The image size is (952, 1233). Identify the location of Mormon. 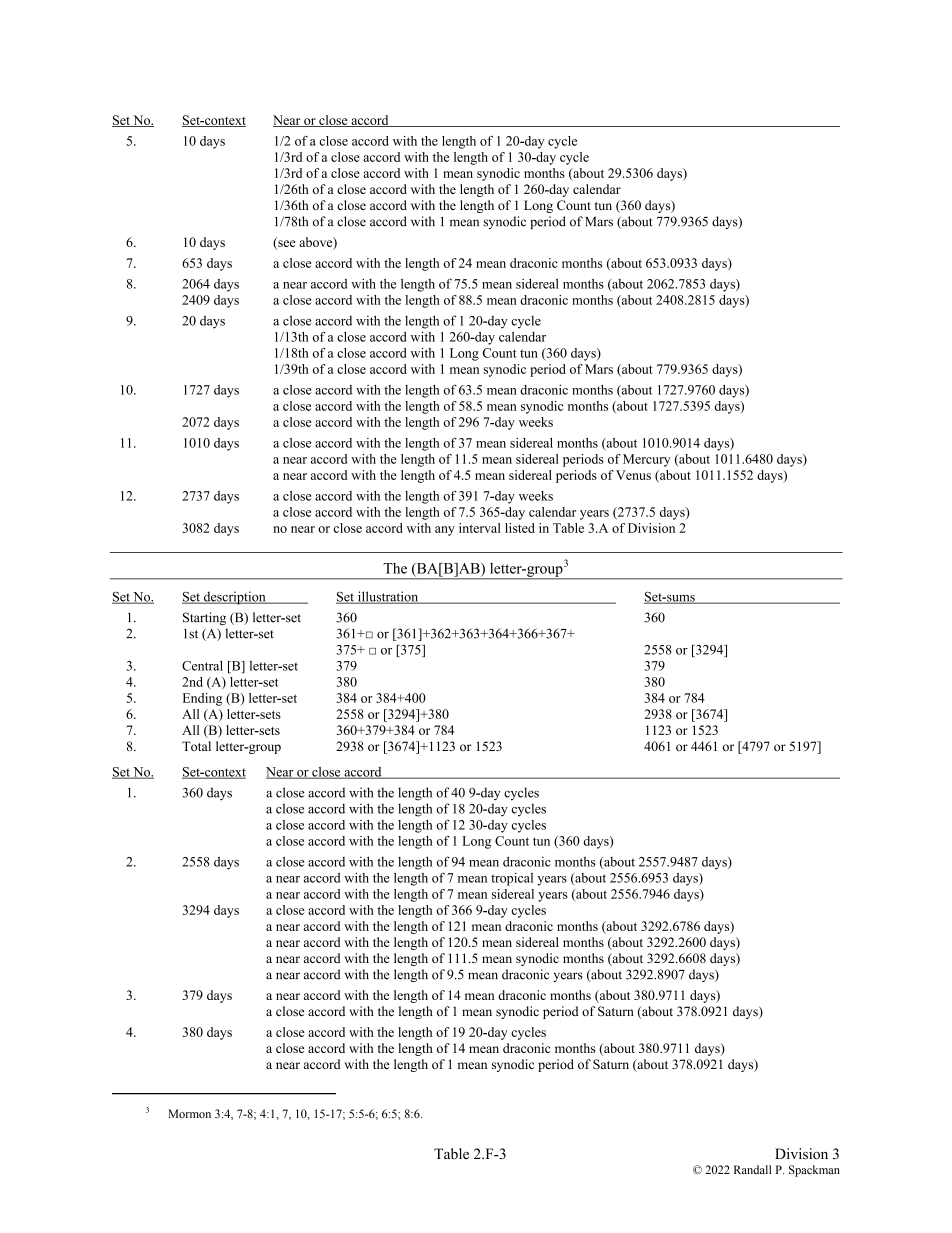
(189, 1113).
